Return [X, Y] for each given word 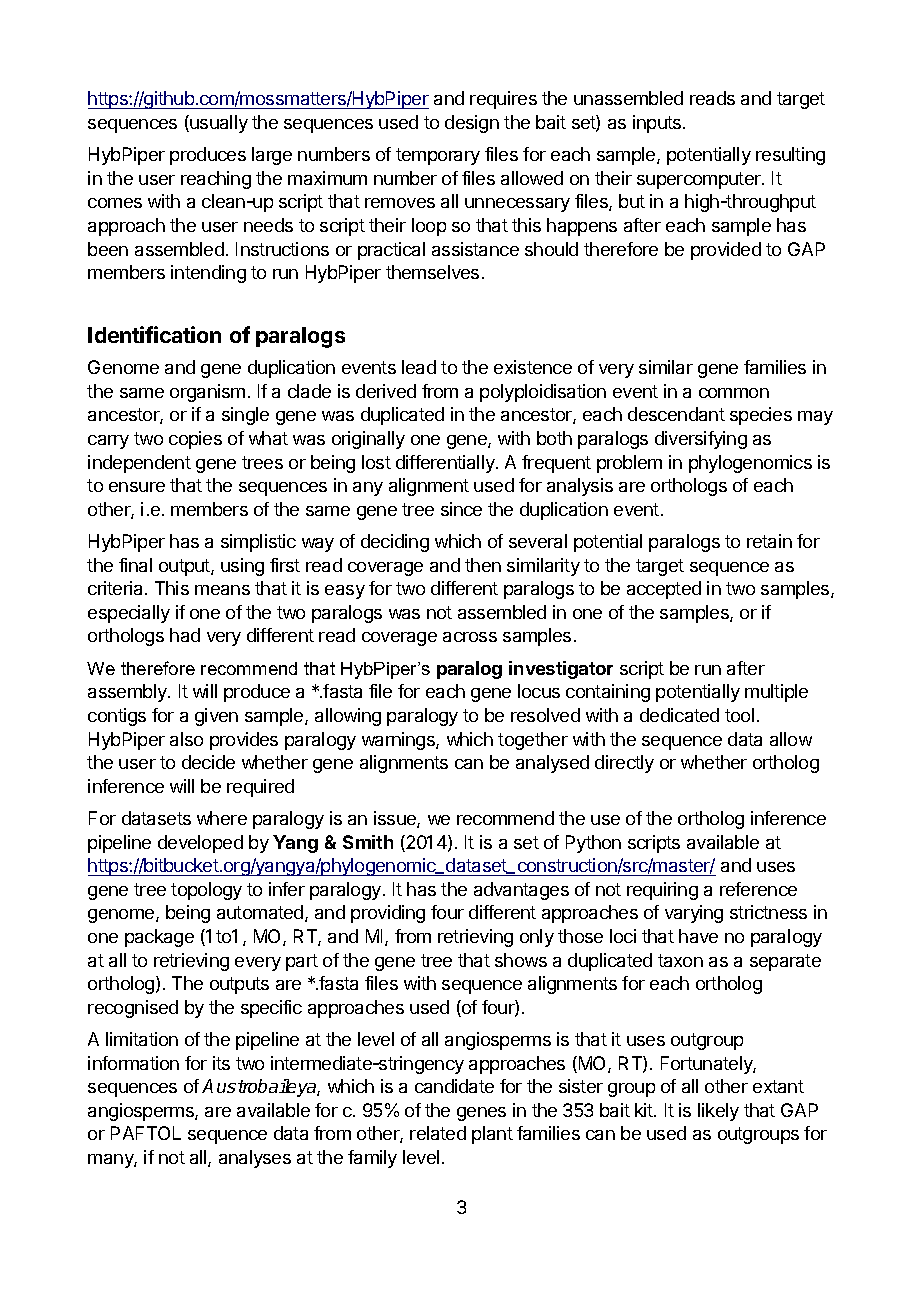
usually [218, 124]
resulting [790, 156]
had [185, 635]
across [470, 637]
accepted [664, 590]
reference [758, 889]
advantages [521, 891]
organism [207, 393]
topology [206, 891]
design [472, 124]
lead [419, 367]
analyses [255, 1159]
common [734, 393]
